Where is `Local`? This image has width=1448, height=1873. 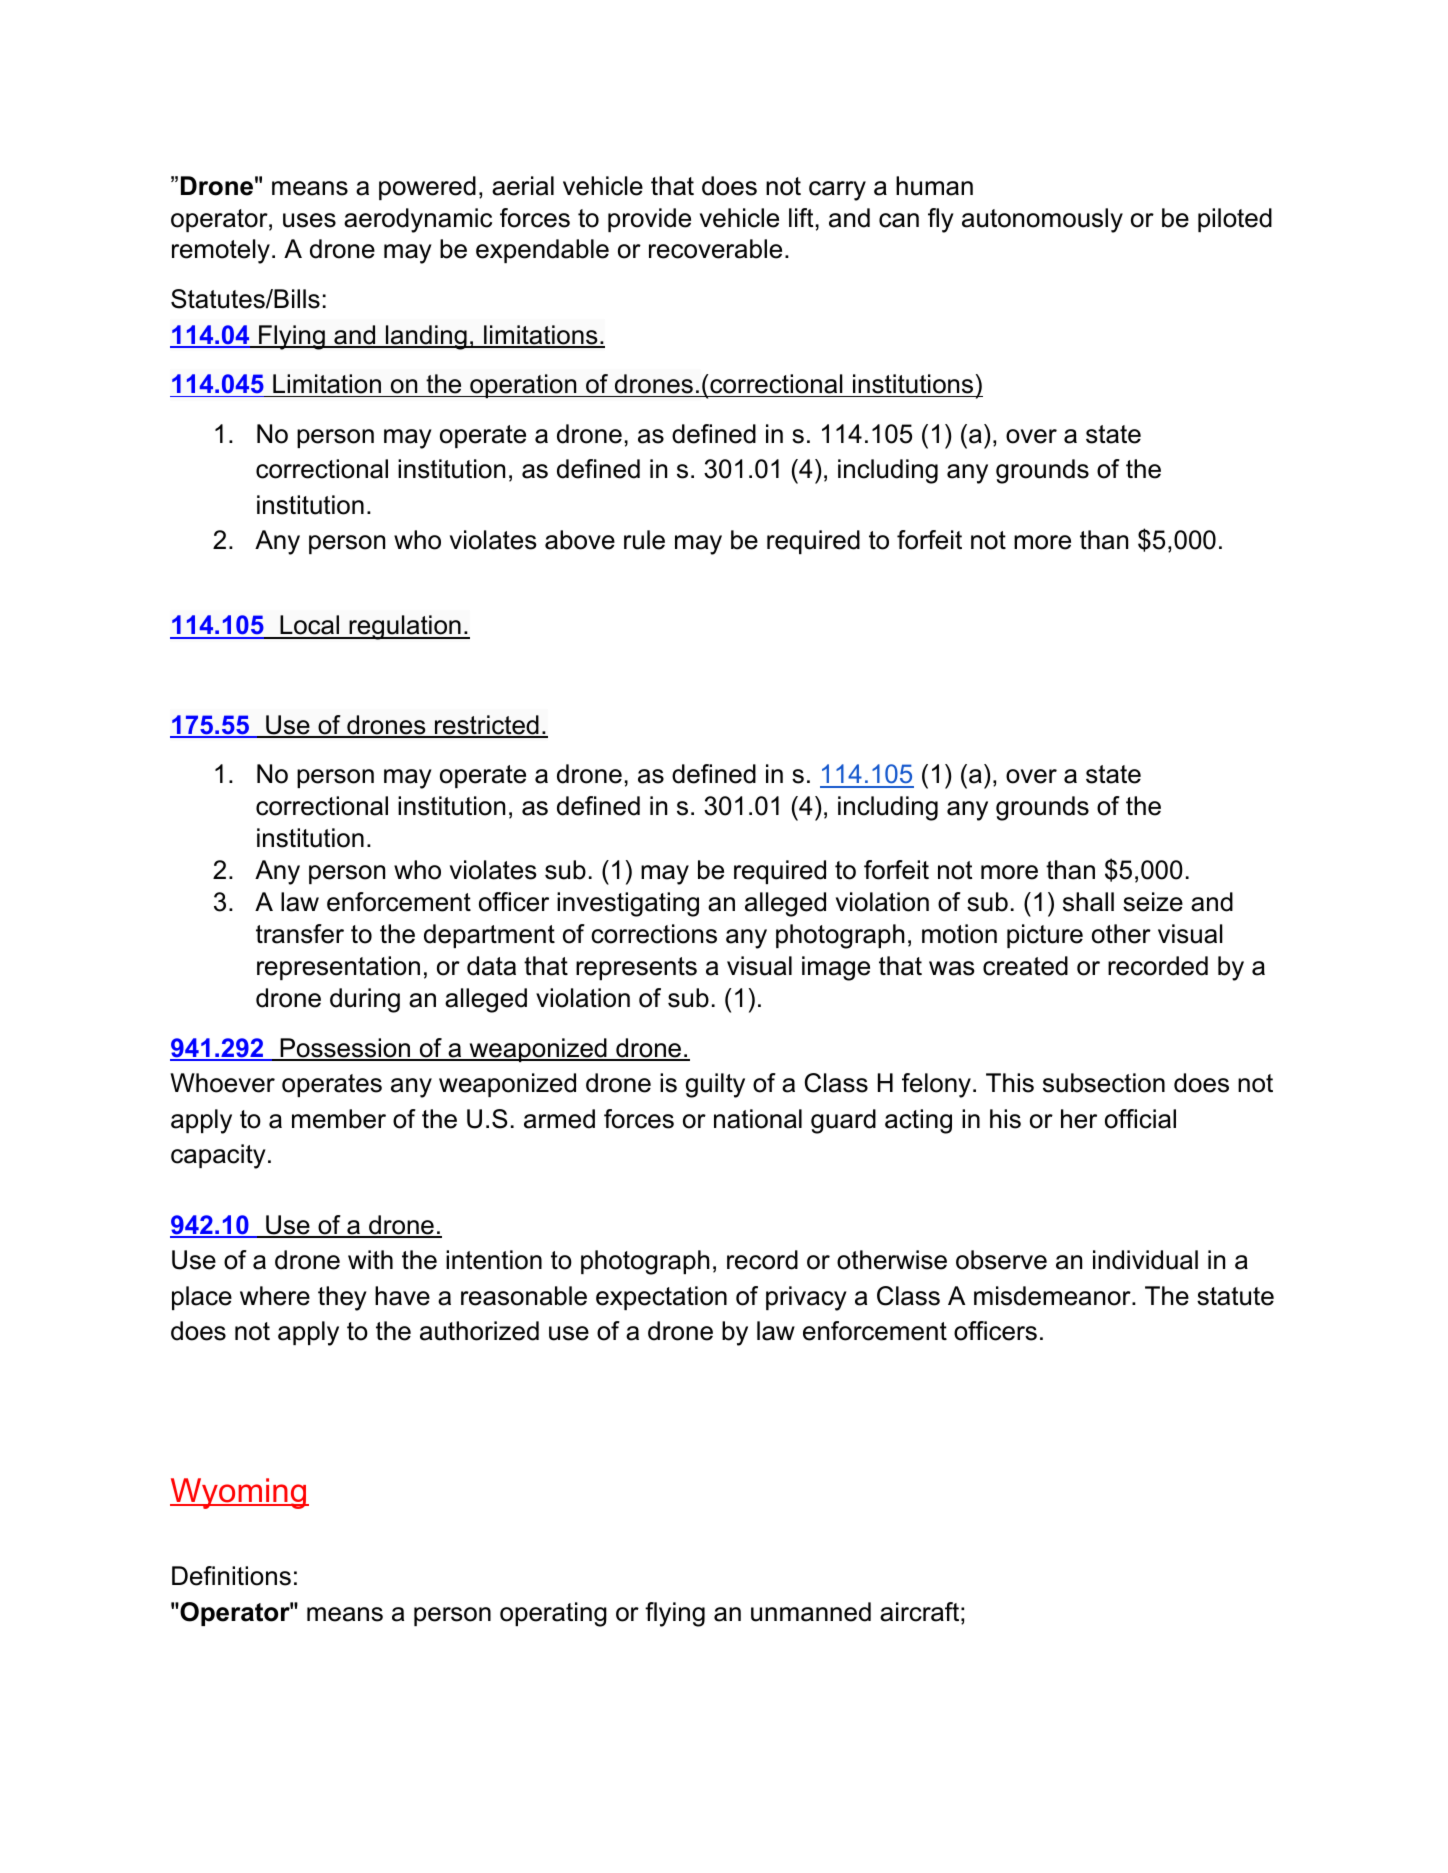
Local is located at coordinates (310, 626).
